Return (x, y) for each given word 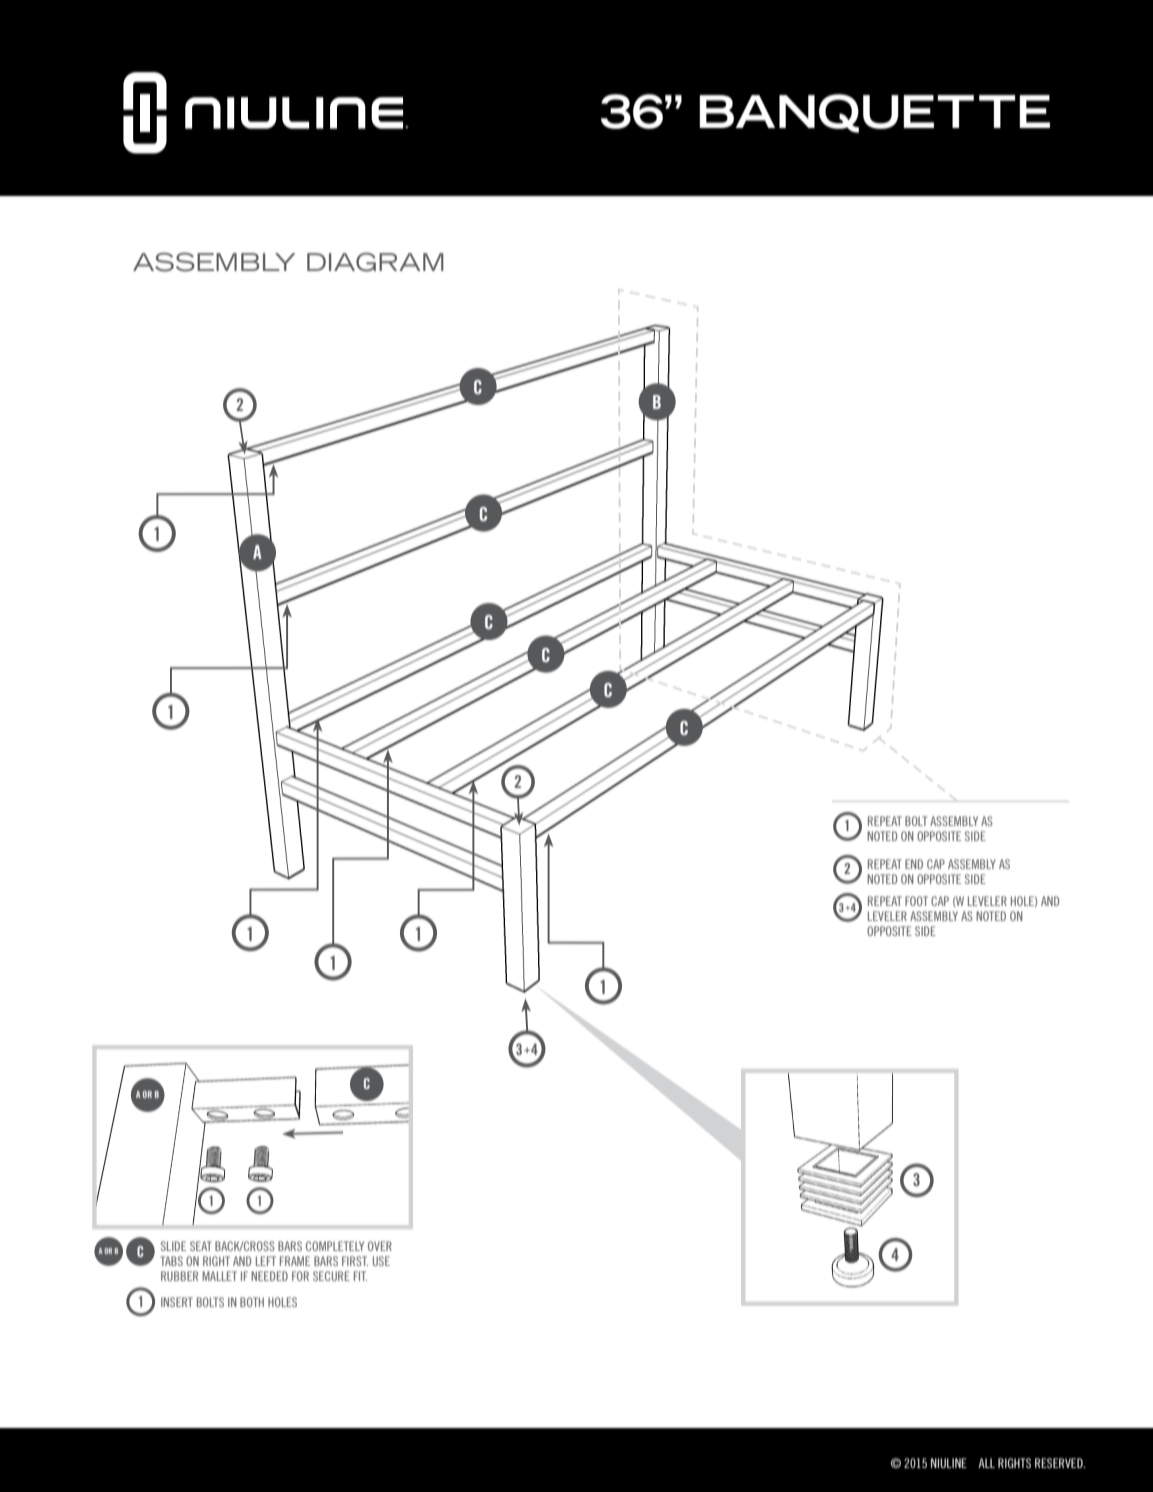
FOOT (916, 901)
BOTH (252, 1302)
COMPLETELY (335, 1246)
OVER (380, 1246)
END (914, 864)
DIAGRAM (375, 262)
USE (381, 1261)
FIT (360, 1276)
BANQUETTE (874, 113)
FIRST (355, 1261)
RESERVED (1060, 1463)
